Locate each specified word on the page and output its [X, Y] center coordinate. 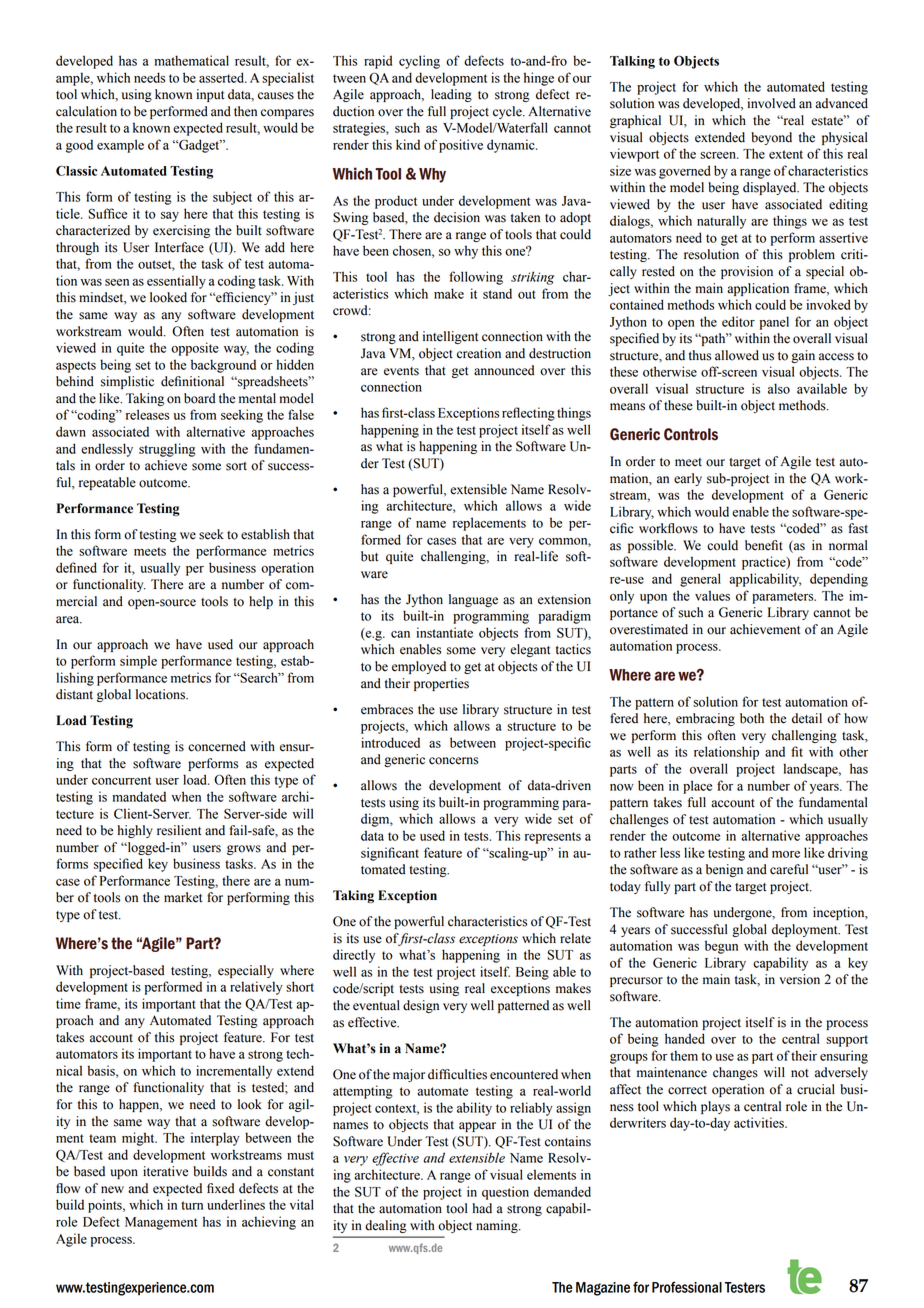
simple [138, 662]
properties [441, 684]
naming [498, 1226]
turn [192, 1205]
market [183, 897]
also [779, 388]
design [421, 1006]
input [211, 95]
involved [772, 103]
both [752, 718]
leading [451, 95]
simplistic [127, 382]
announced [504, 370]
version [799, 979]
